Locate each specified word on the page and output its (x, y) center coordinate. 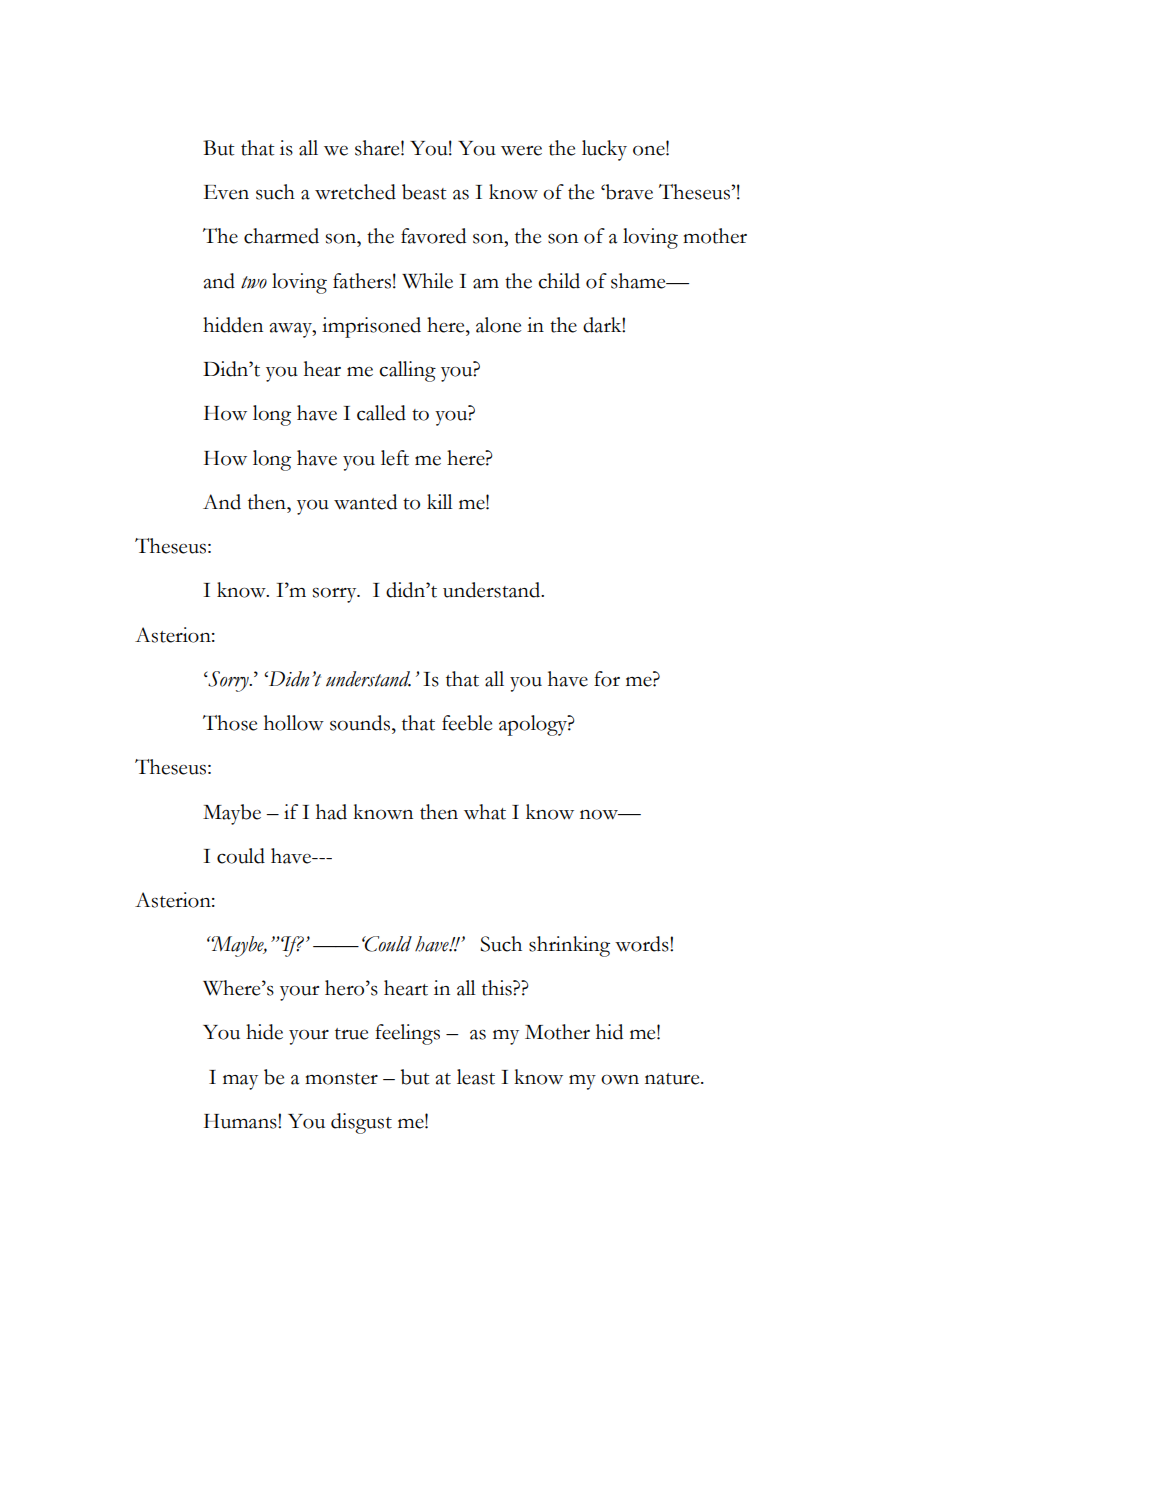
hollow (294, 723)
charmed (281, 236)
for (607, 679)
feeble (467, 723)
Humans (241, 1121)
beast (424, 192)
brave (628, 192)
